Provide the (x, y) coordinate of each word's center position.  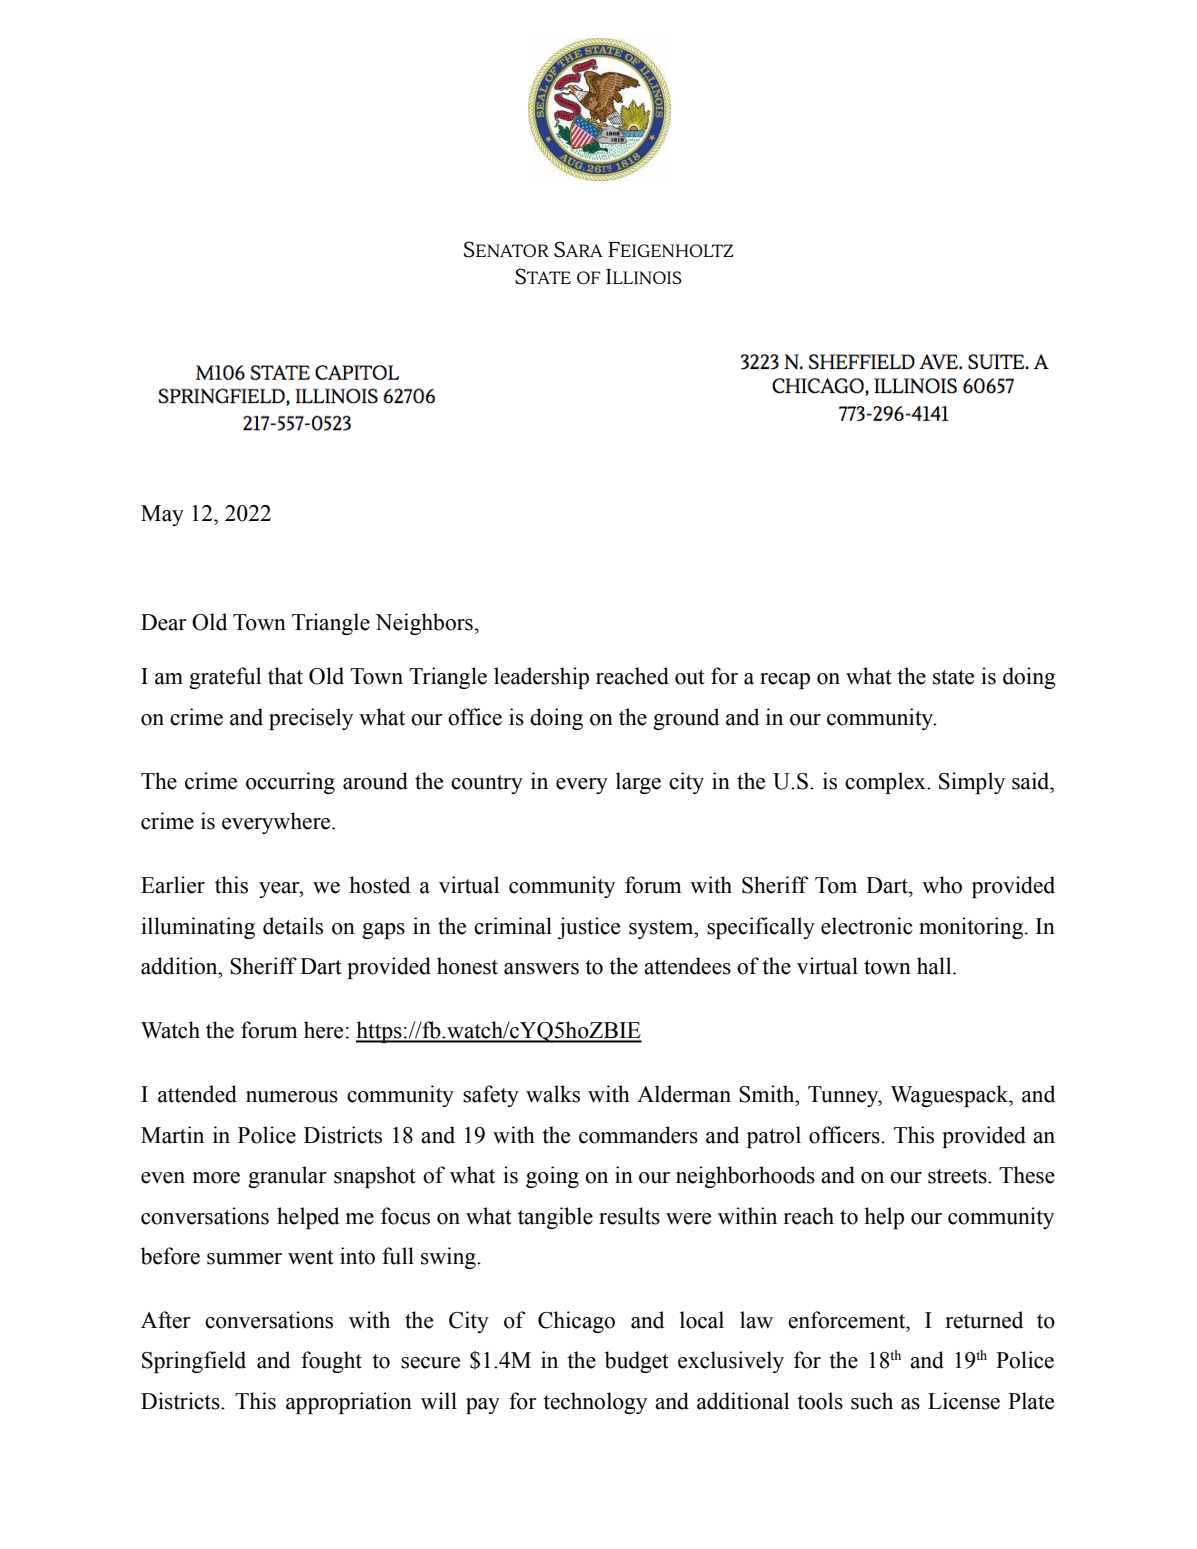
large (638, 783)
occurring (290, 783)
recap (785, 681)
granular (287, 1177)
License (964, 1401)
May (162, 515)
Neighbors (424, 624)
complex (886, 783)
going (552, 1177)
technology (595, 1403)
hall (935, 966)
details (293, 926)
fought (331, 1362)
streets (958, 1176)
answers (541, 969)
